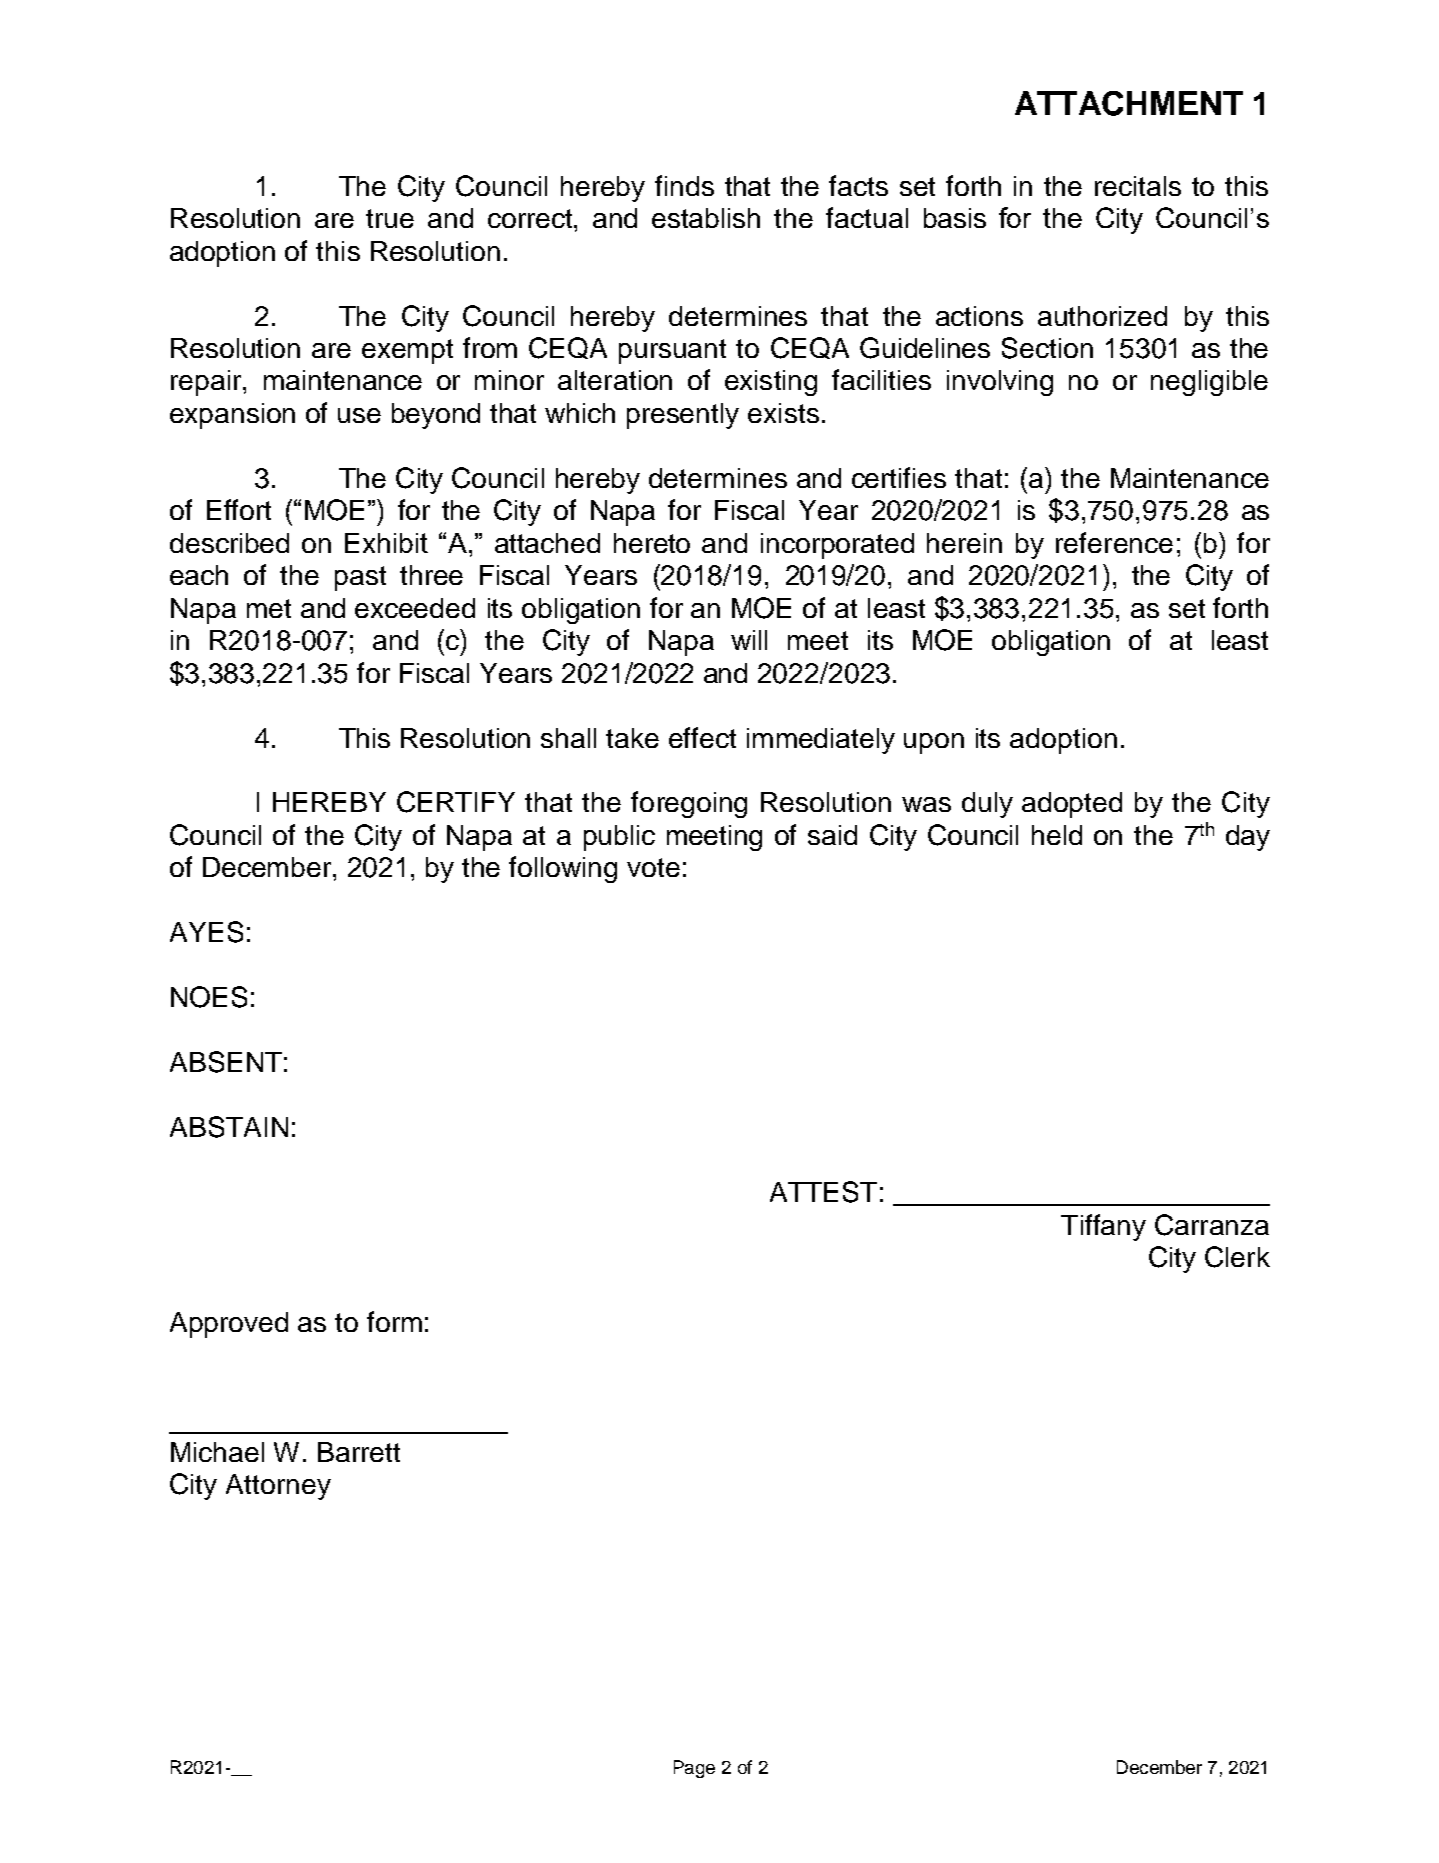 Image resolution: width=1439 pixels, height=1863 pixels. Describe the element at coordinates (278, 1487) in the document. I see `Attorney` at that location.
